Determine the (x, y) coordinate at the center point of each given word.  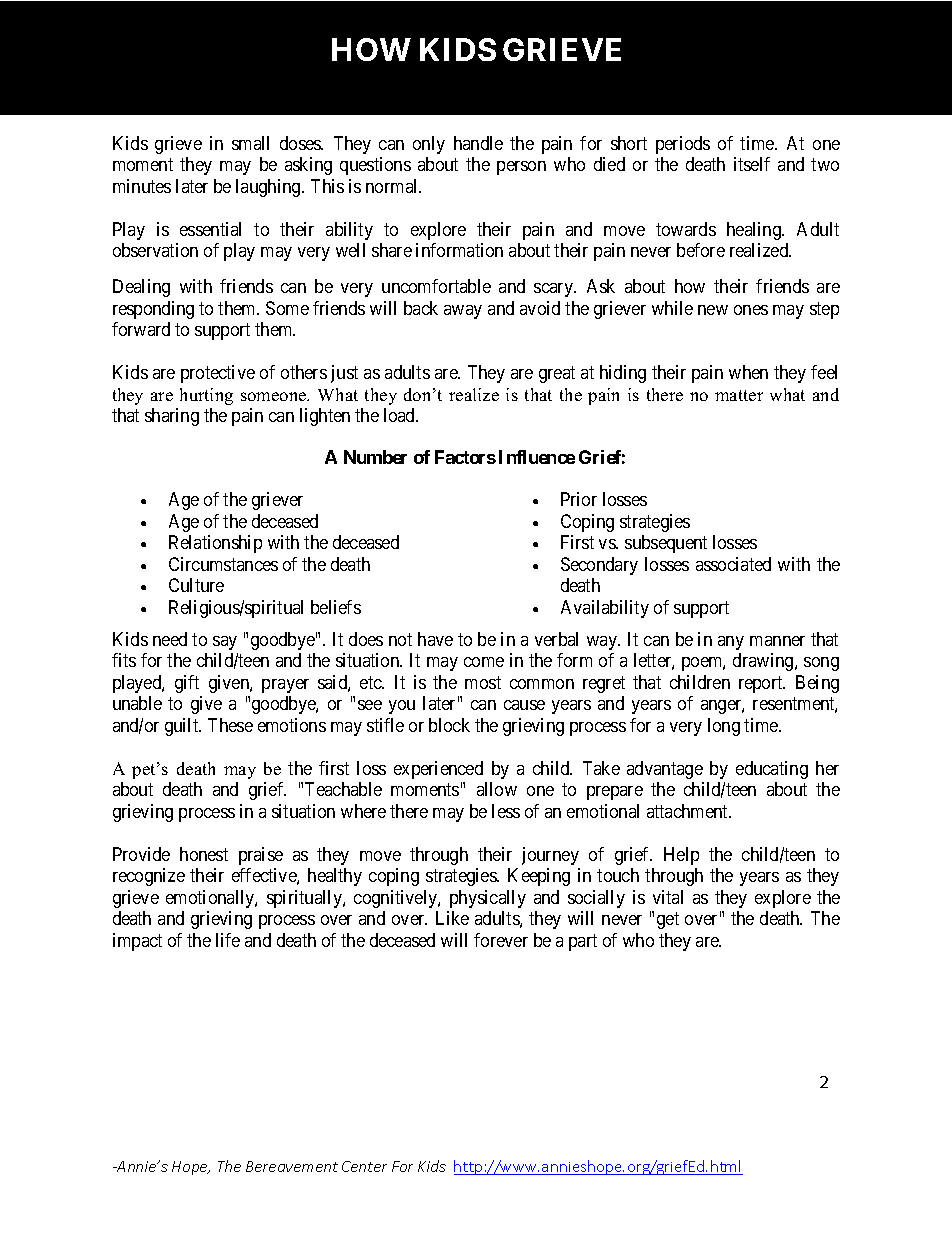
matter (739, 395)
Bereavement (292, 1166)
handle (478, 143)
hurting (206, 396)
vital (668, 897)
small (250, 143)
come (484, 662)
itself (752, 164)
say (225, 643)
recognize (149, 877)
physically (488, 899)
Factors (465, 457)
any (731, 643)
